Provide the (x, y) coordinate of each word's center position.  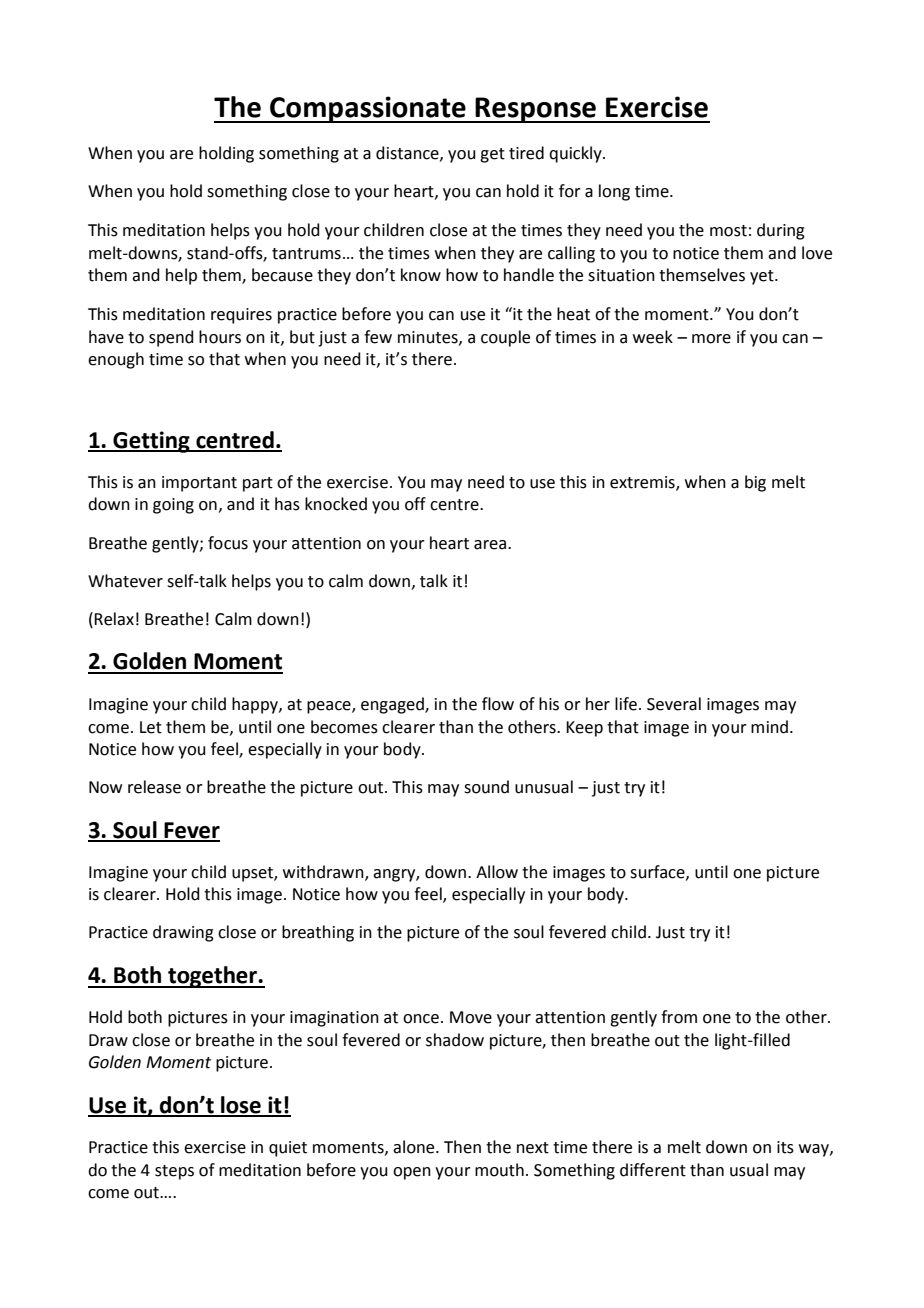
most (728, 231)
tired (526, 153)
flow (498, 704)
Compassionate (368, 109)
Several (674, 704)
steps (174, 1172)
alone (415, 1147)
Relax (114, 619)
